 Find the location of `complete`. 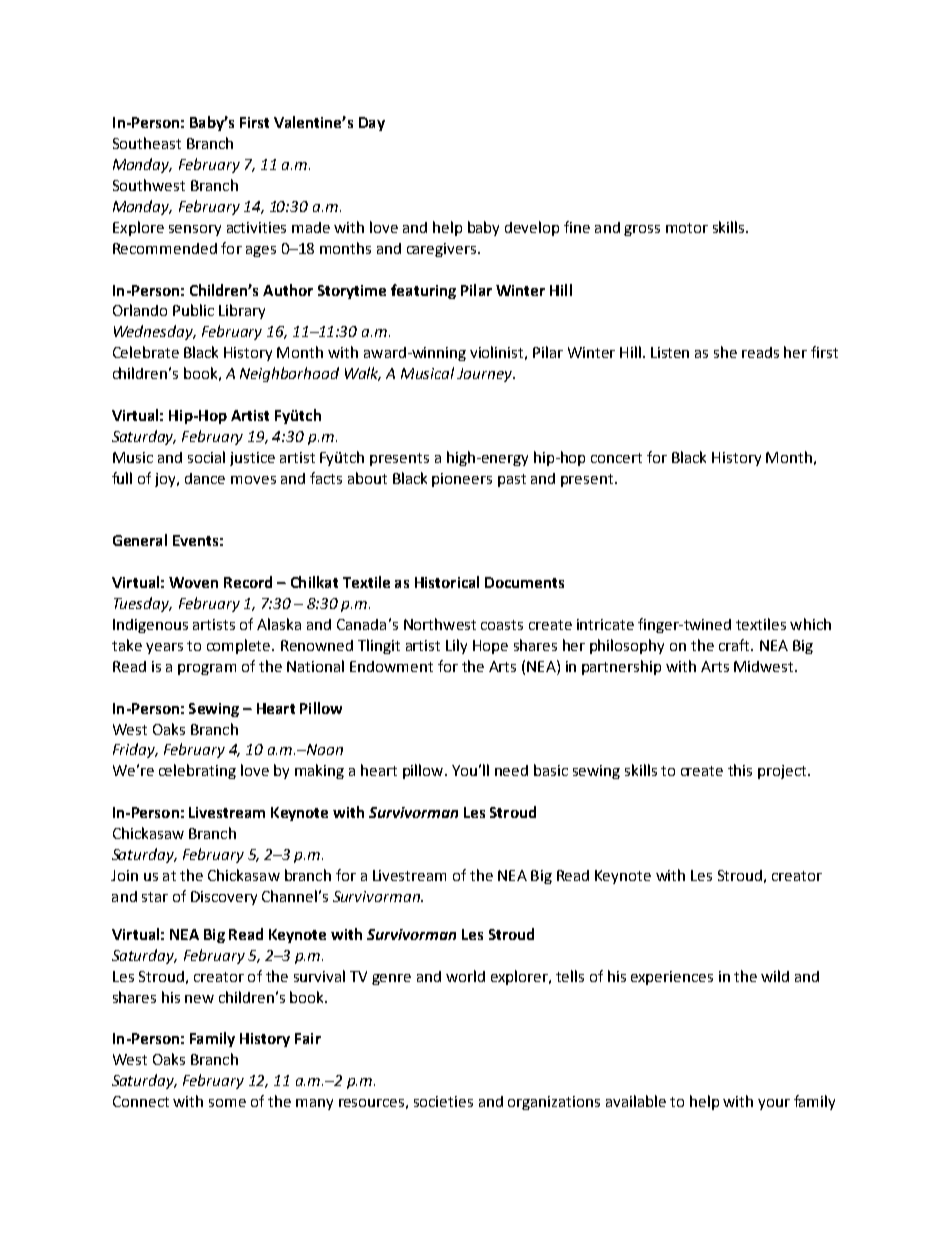

complete is located at coordinates (240, 646).
